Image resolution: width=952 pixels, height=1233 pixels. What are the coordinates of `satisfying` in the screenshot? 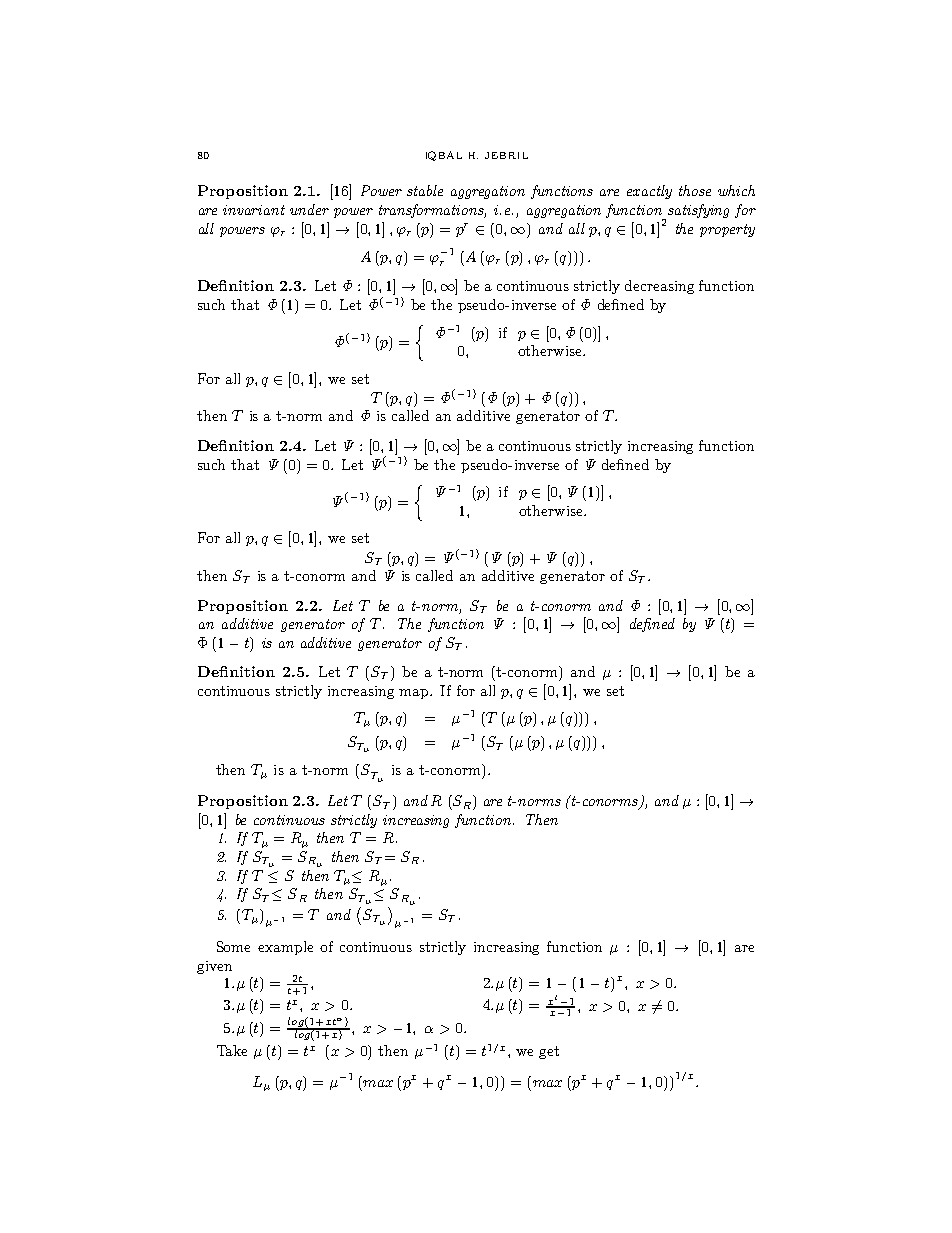 It's located at (698, 211).
